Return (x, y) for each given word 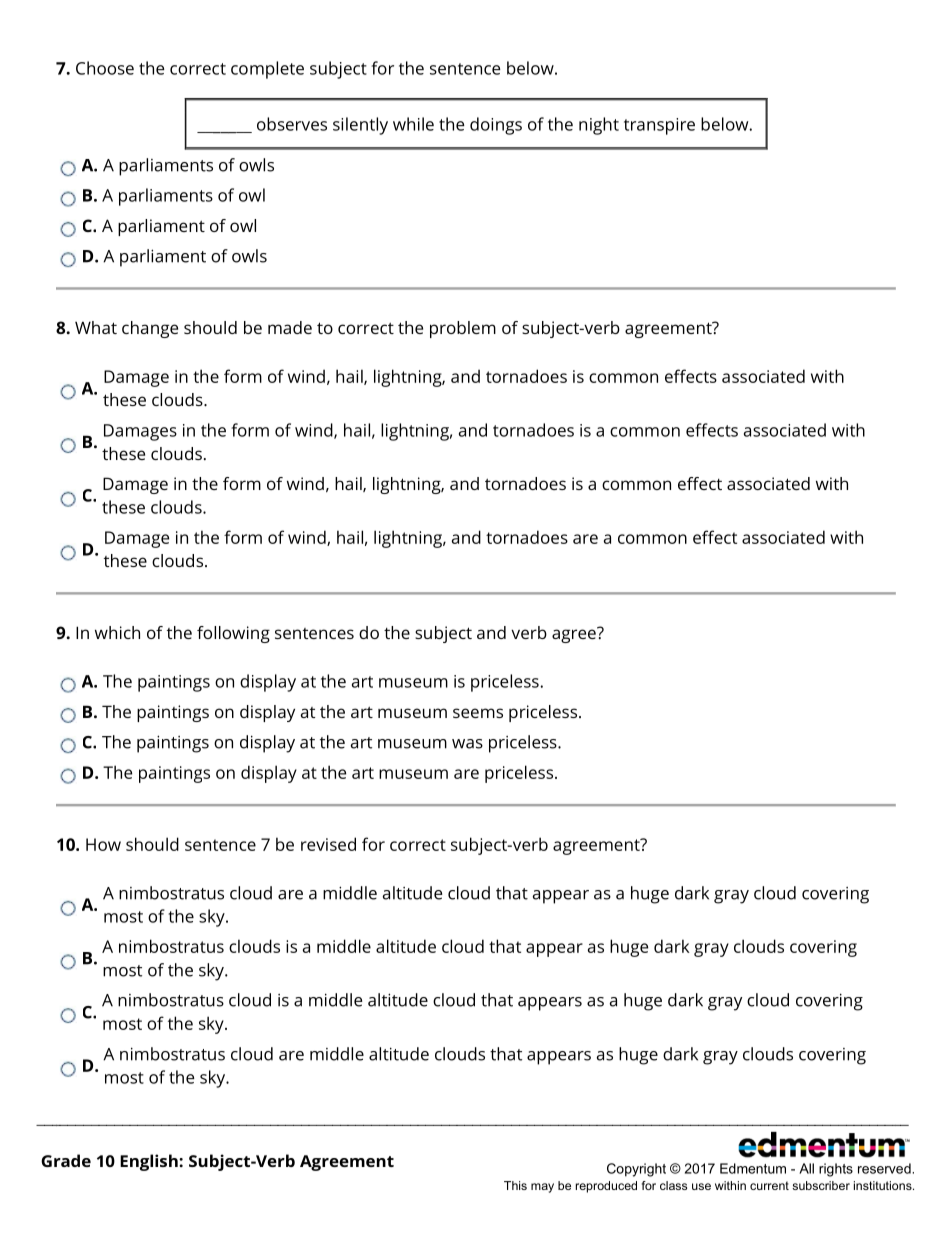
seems (478, 713)
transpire (659, 126)
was (467, 744)
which (117, 632)
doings (496, 126)
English (150, 1162)
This (515, 1185)
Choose (105, 68)
